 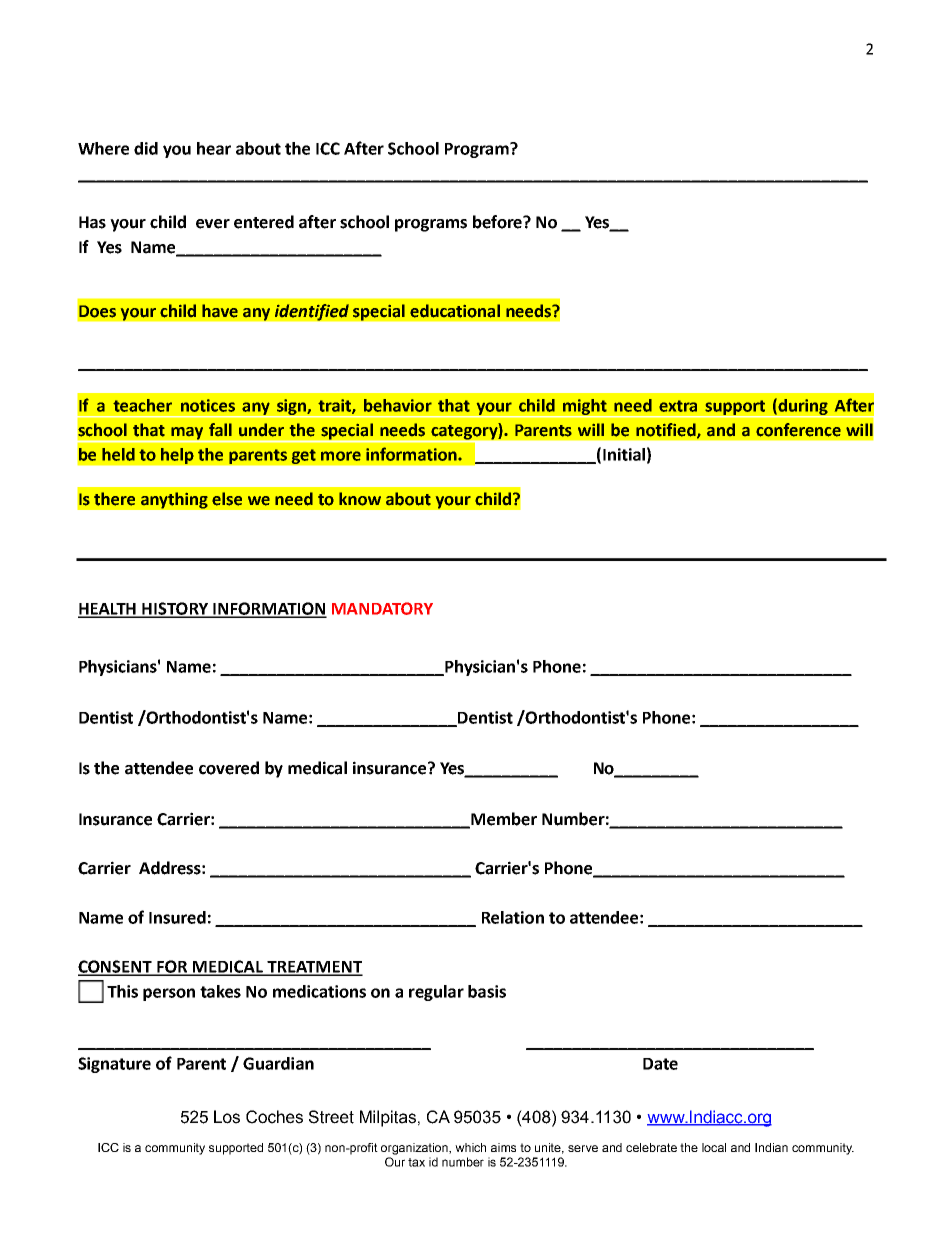 I want to click on before, so click(x=498, y=222).
